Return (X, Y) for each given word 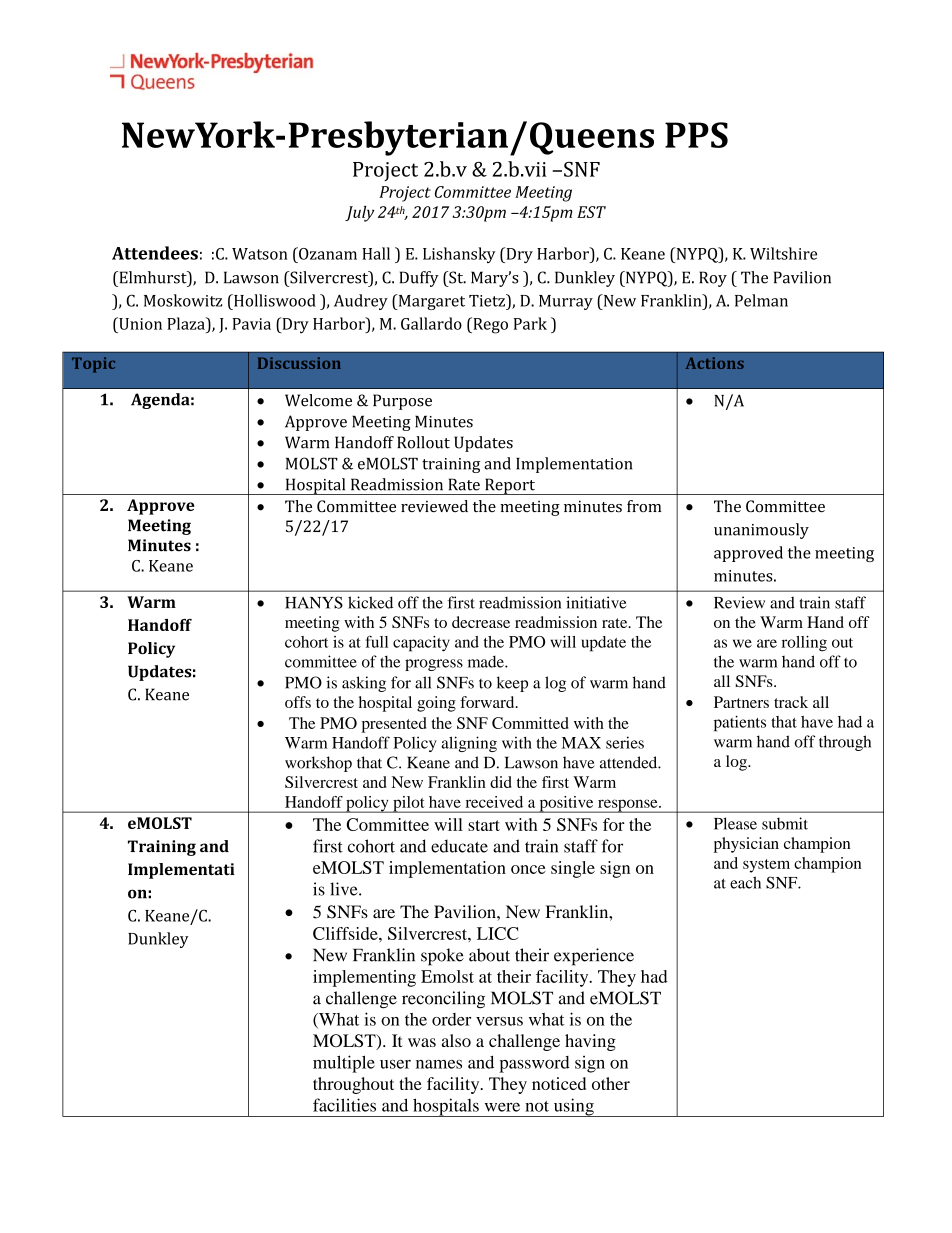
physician (746, 845)
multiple (344, 1064)
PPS (696, 135)
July (359, 214)
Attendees (155, 253)
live (345, 889)
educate (459, 846)
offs (298, 702)
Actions (715, 363)
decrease (481, 622)
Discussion (299, 363)
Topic (93, 365)
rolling (804, 644)
